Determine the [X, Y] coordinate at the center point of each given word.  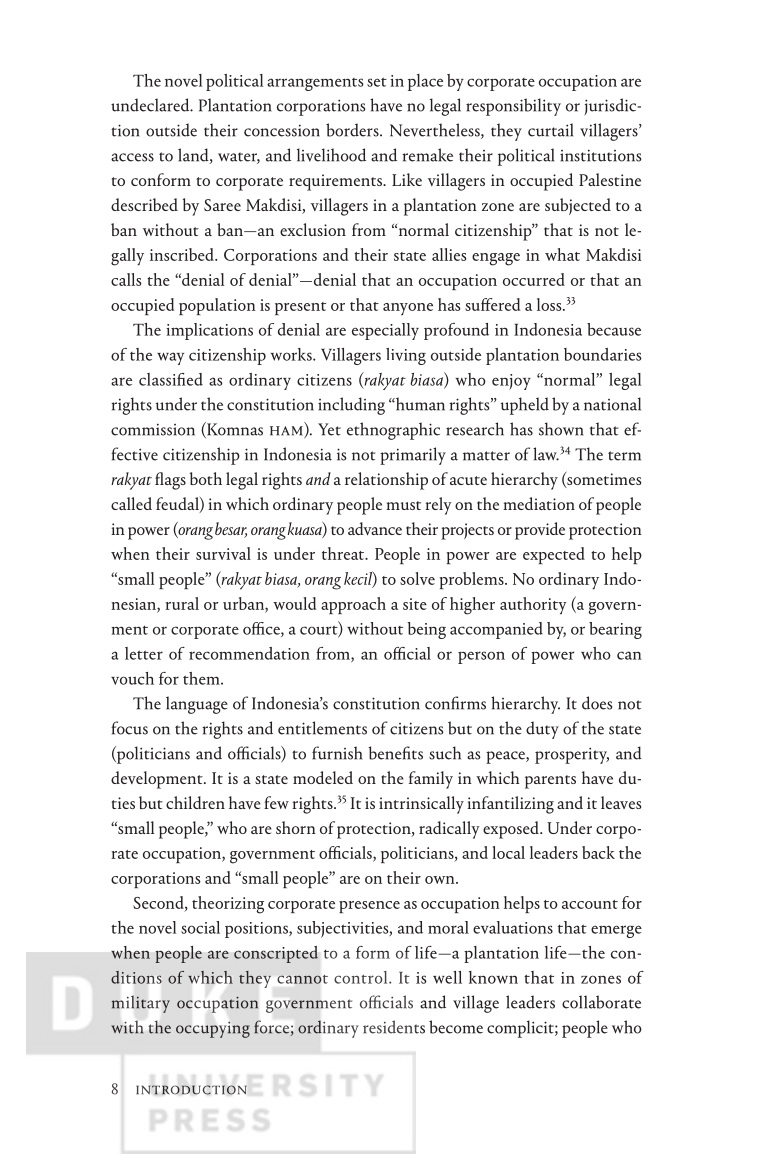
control [362, 977]
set [377, 82]
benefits [395, 753]
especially [385, 331]
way [170, 358]
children [195, 802]
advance [375, 528]
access [132, 157]
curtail [550, 130]
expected [554, 555]
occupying [213, 1030]
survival [223, 553]
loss [550, 304]
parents [550, 782]
